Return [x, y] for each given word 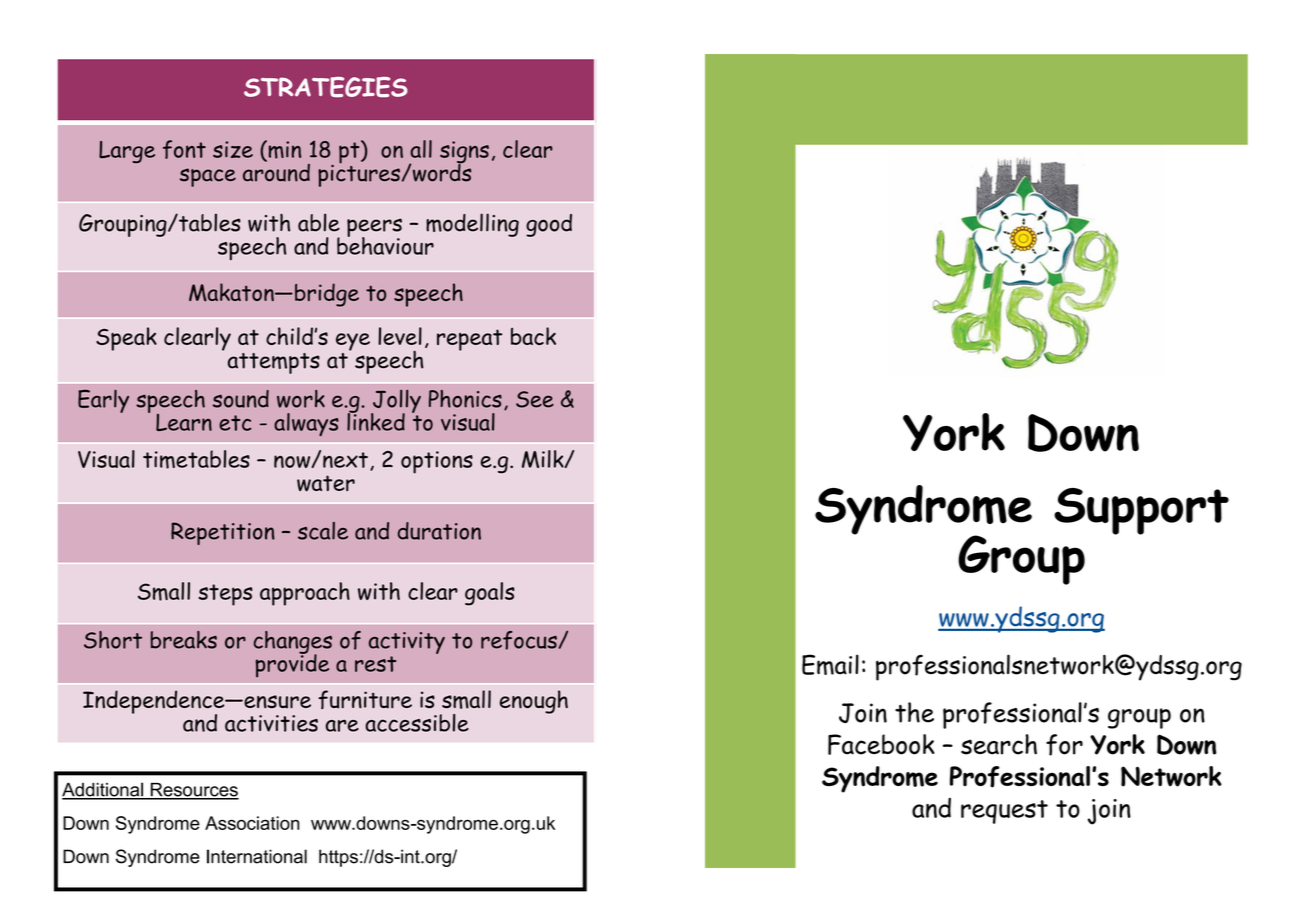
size [233, 149]
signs [464, 153]
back [533, 336]
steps [225, 595]
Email [830, 664]
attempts [274, 363]
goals [490, 594]
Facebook [881, 744]
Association [252, 823]
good [549, 225]
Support [1141, 511]
